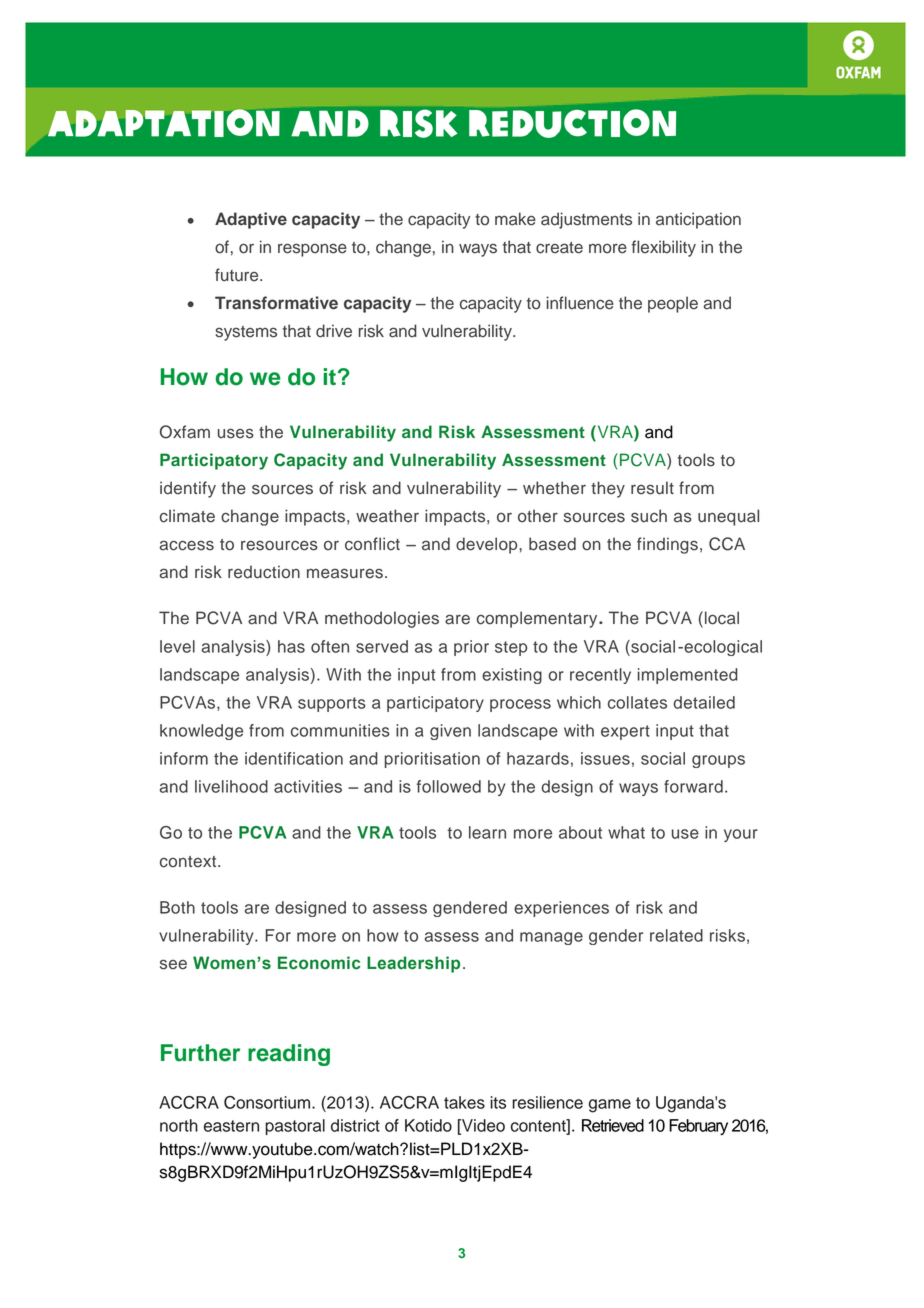 This document has height=1308, width=924. Describe the element at coordinates (164, 123) in the document. I see `Adaptation` at that location.
